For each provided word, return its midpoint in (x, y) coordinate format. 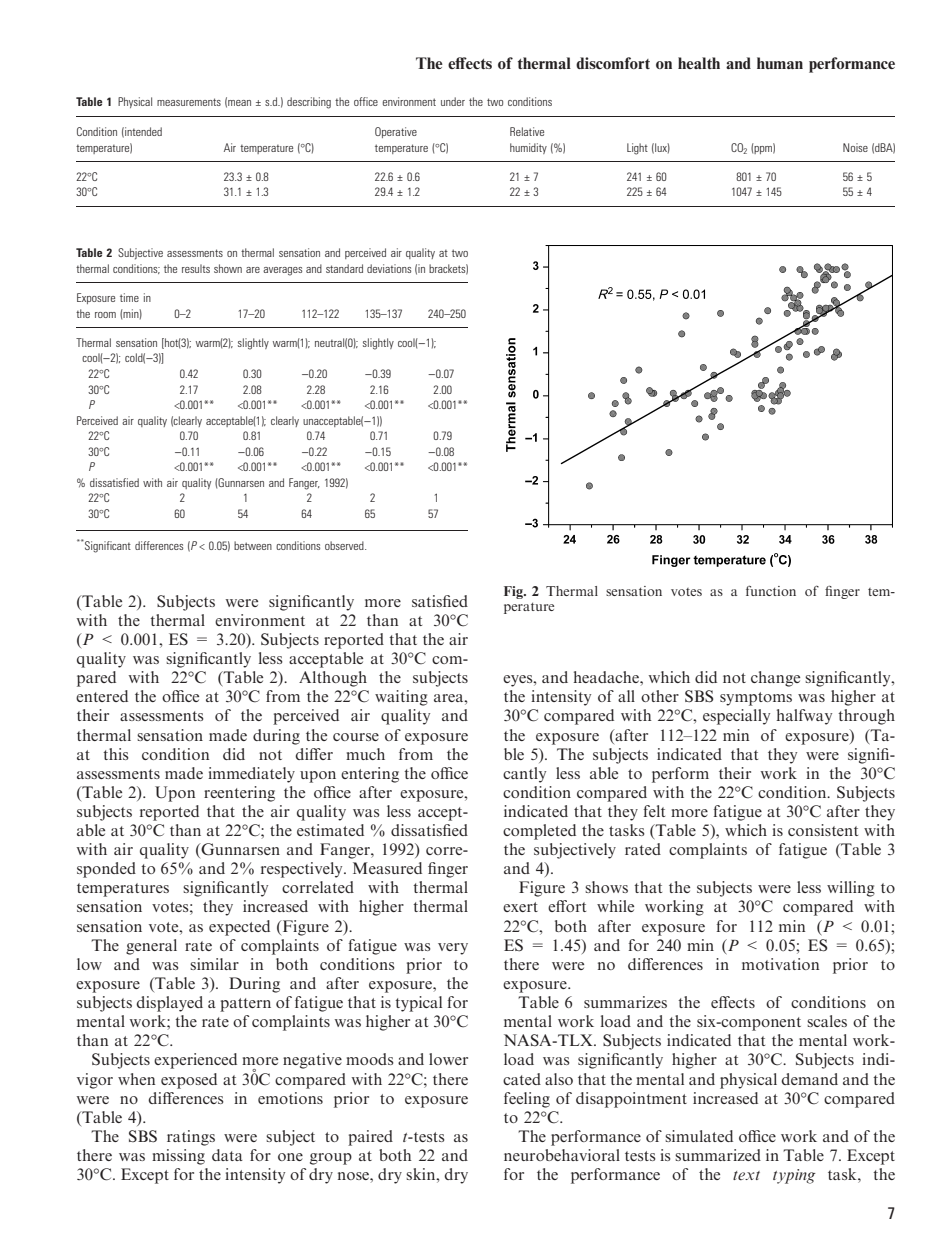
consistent (823, 830)
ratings (191, 1138)
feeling (527, 1100)
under (453, 101)
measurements (189, 102)
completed (539, 832)
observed (345, 545)
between (253, 545)
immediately (251, 775)
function (771, 590)
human (780, 63)
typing (794, 1176)
